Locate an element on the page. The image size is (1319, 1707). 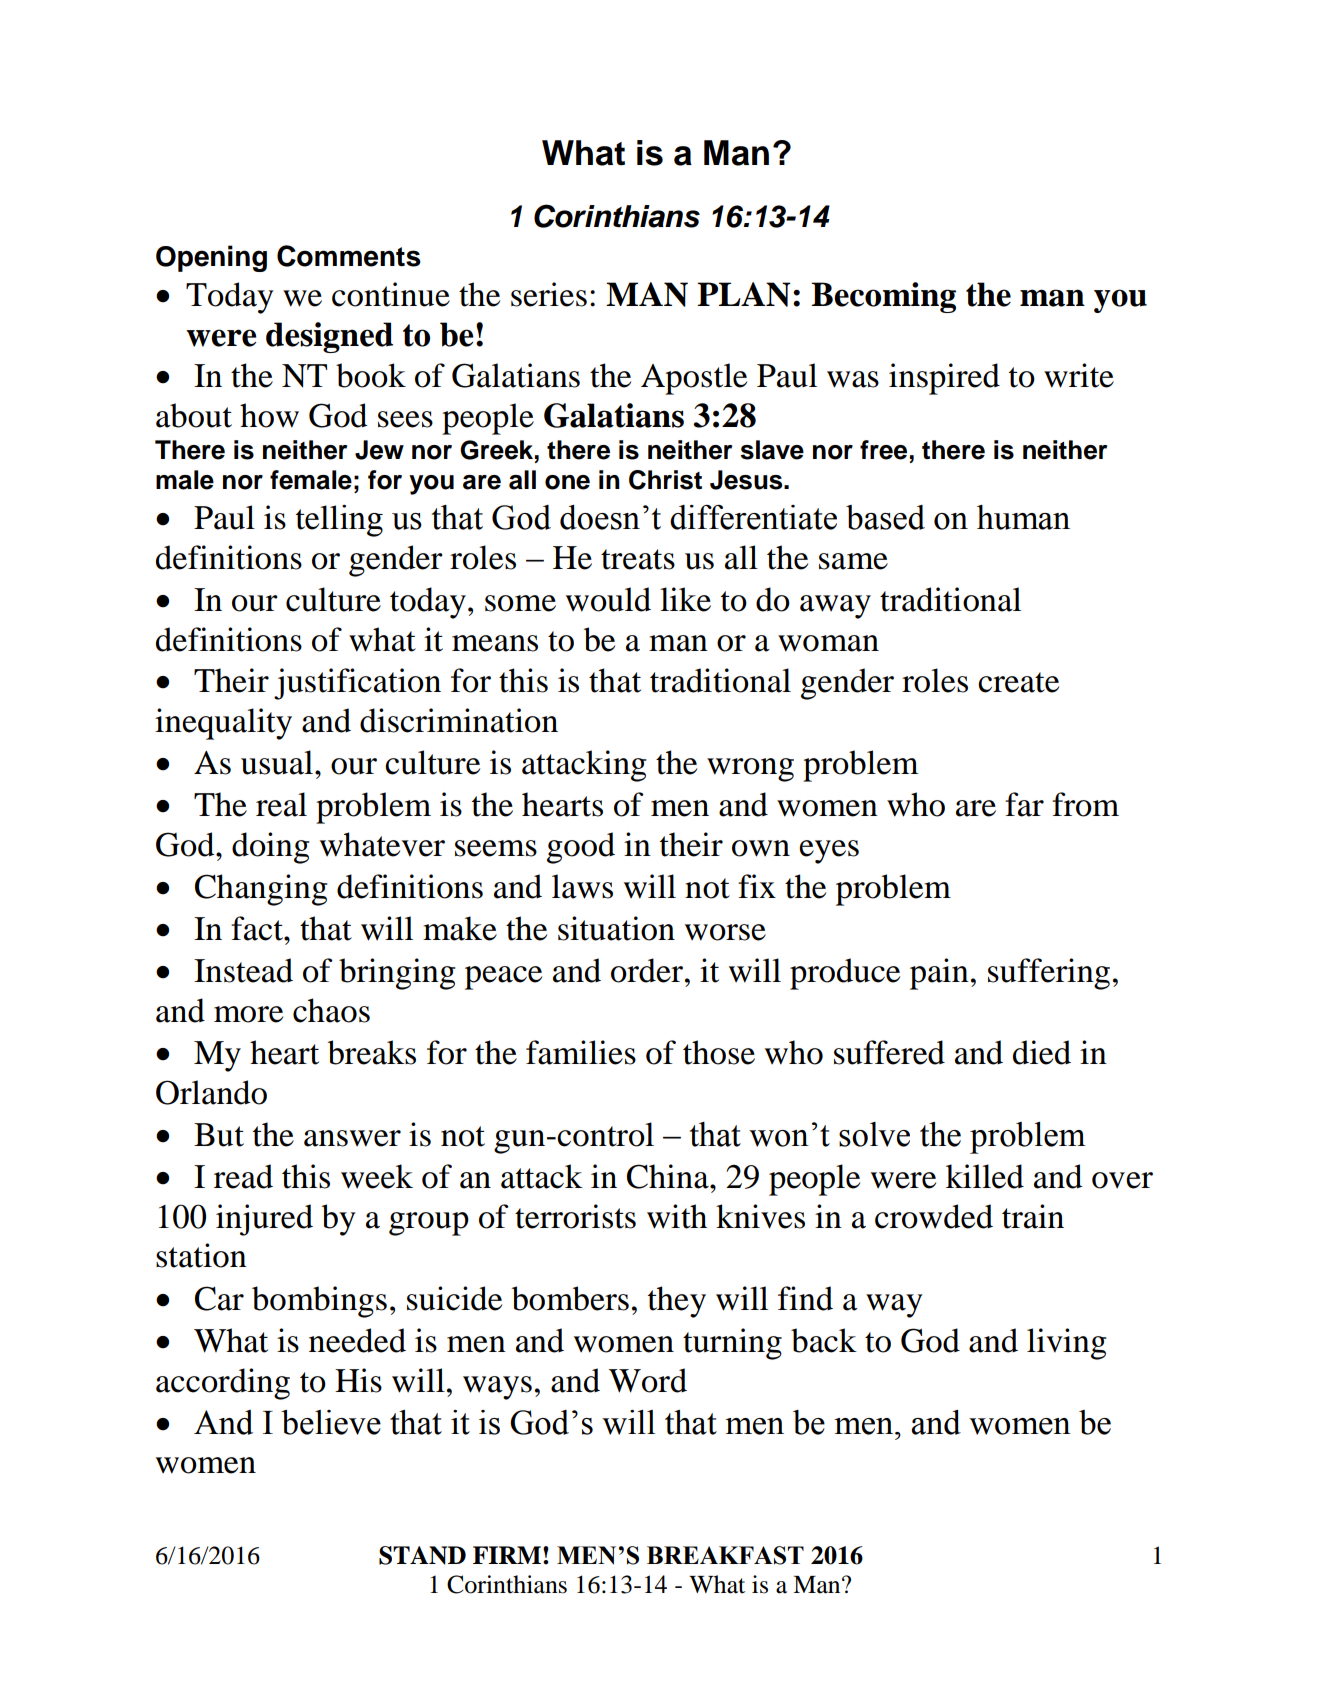
with is located at coordinates (677, 1216).
